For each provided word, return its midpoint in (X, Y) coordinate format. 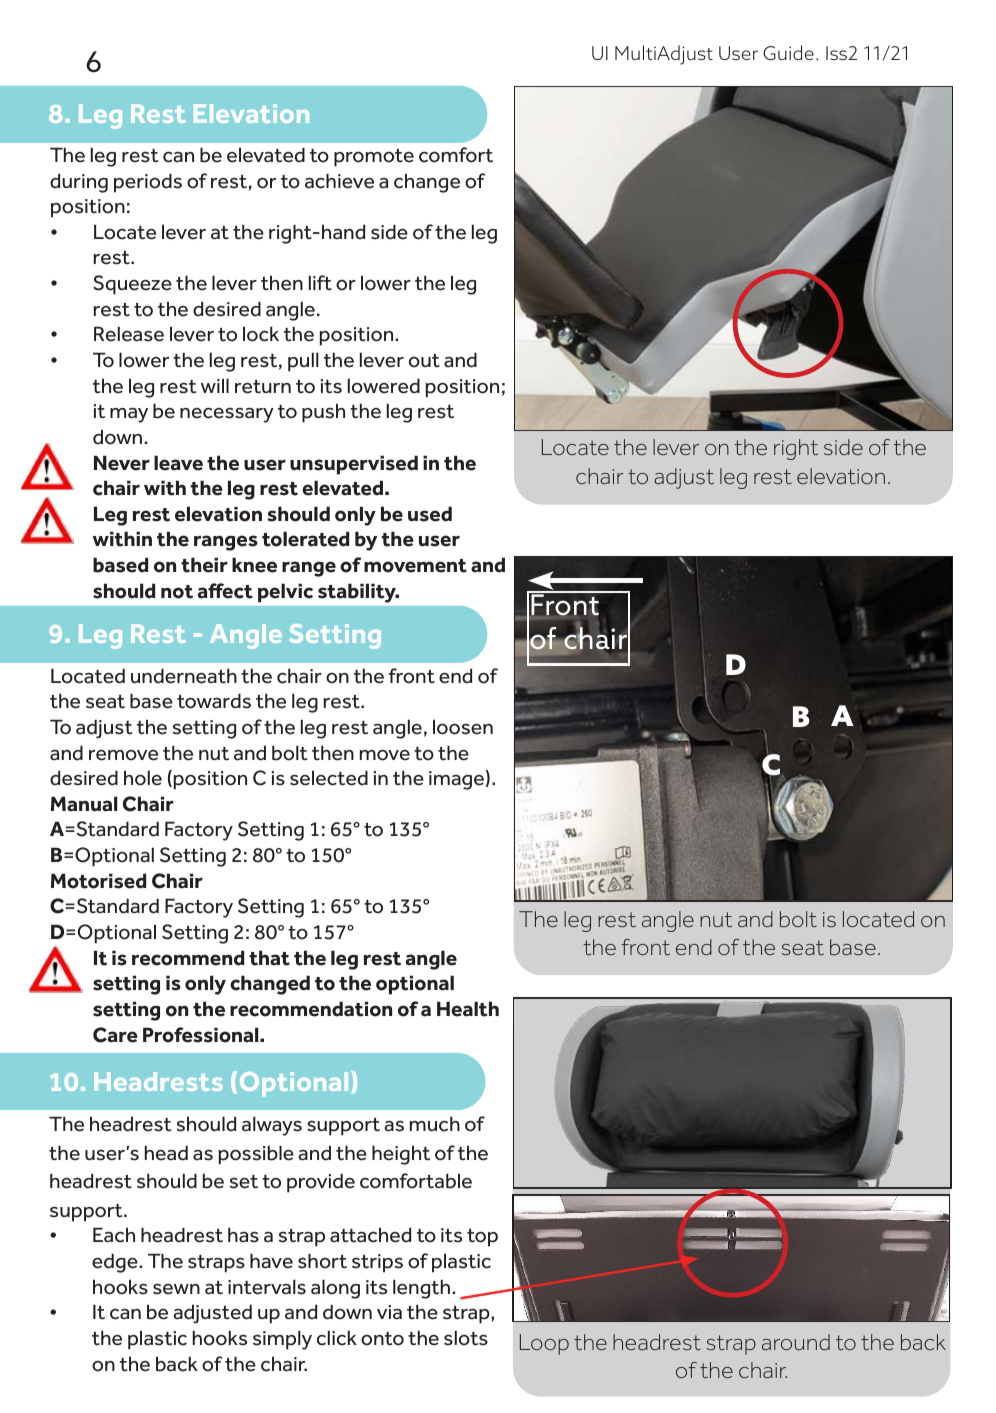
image (456, 780)
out (424, 361)
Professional (202, 1035)
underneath (184, 676)
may (129, 415)
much (435, 1124)
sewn (176, 1289)
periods (148, 183)
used (430, 514)
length (421, 1289)
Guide (788, 52)
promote (374, 158)
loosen (463, 727)
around (796, 1342)
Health (468, 1009)
